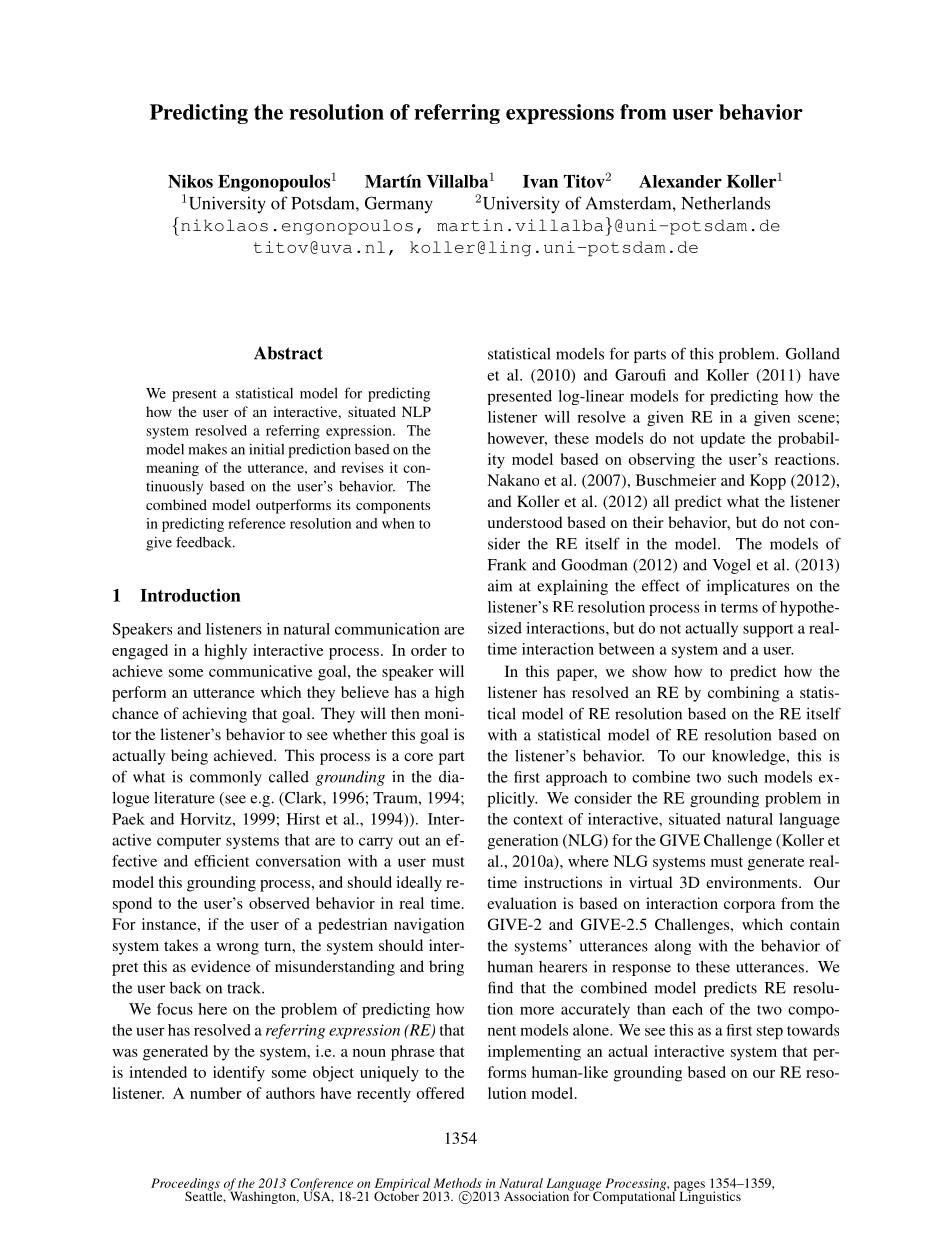 This image has width=952, height=1233. What do you see at coordinates (429, 650) in the image?
I see `order` at bounding box center [429, 650].
